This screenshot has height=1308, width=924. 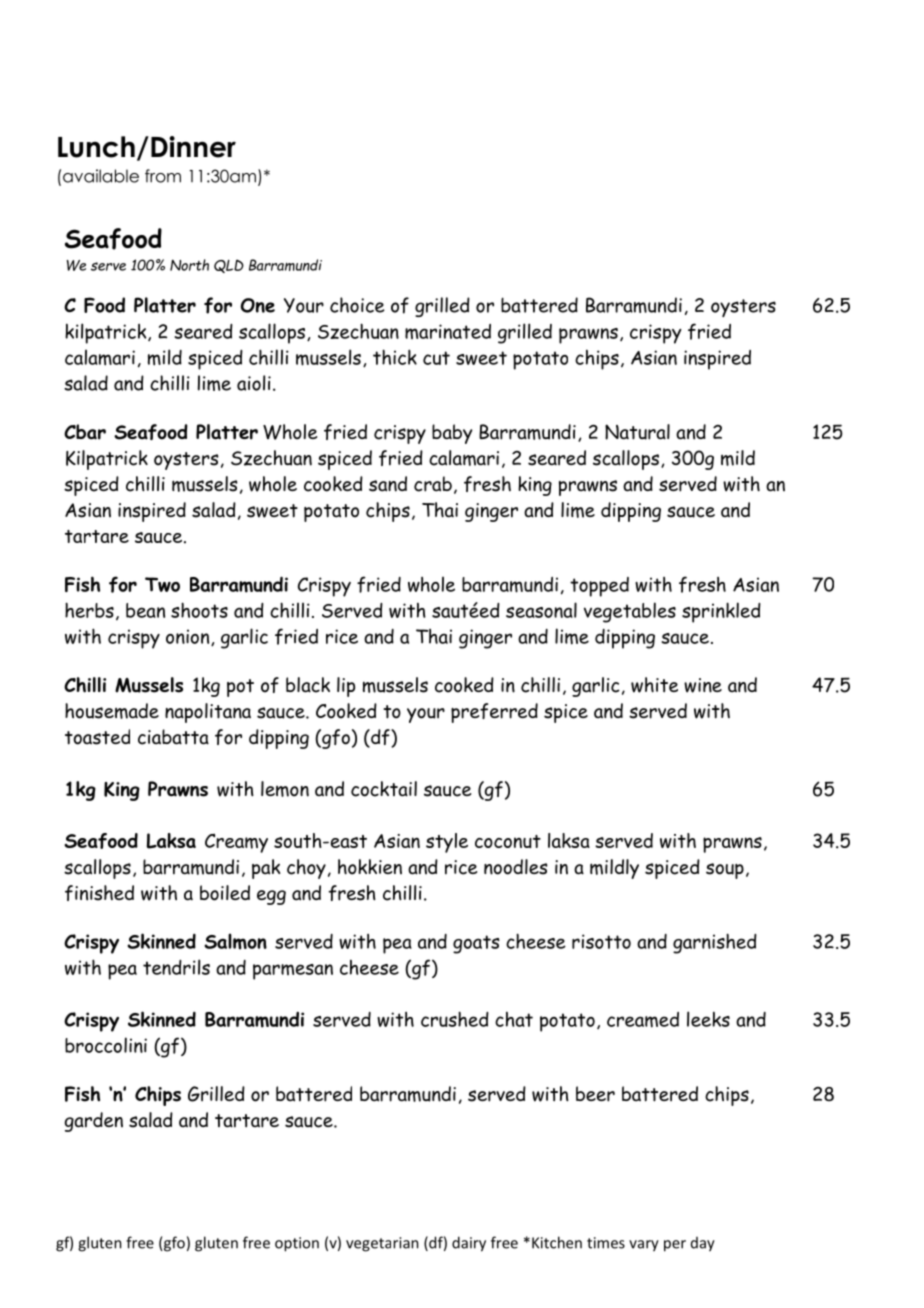 What do you see at coordinates (654, 685) in the screenshot?
I see `white` at bounding box center [654, 685].
